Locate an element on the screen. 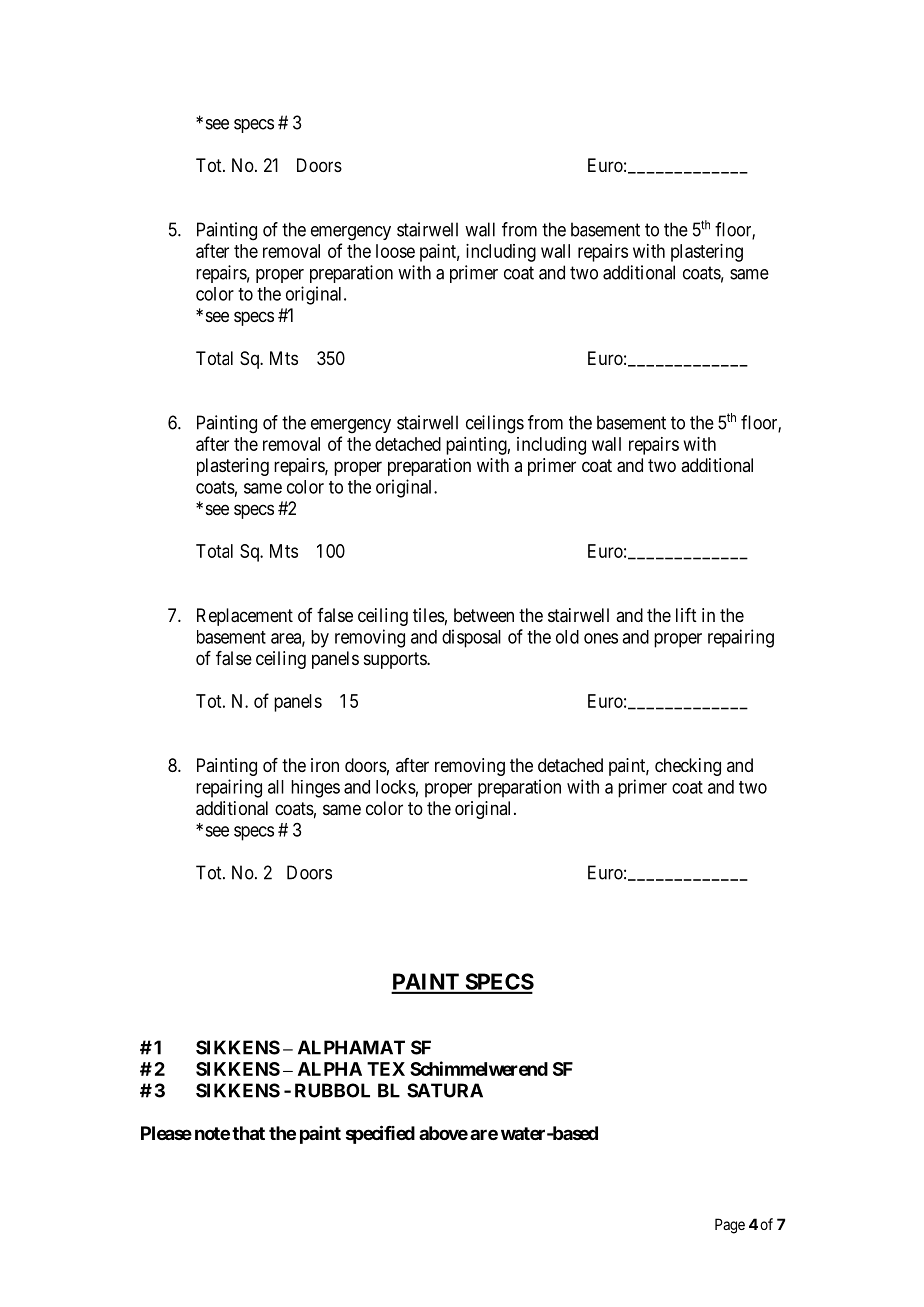 The height and width of the screenshot is (1307, 924). iron is located at coordinates (325, 765).
